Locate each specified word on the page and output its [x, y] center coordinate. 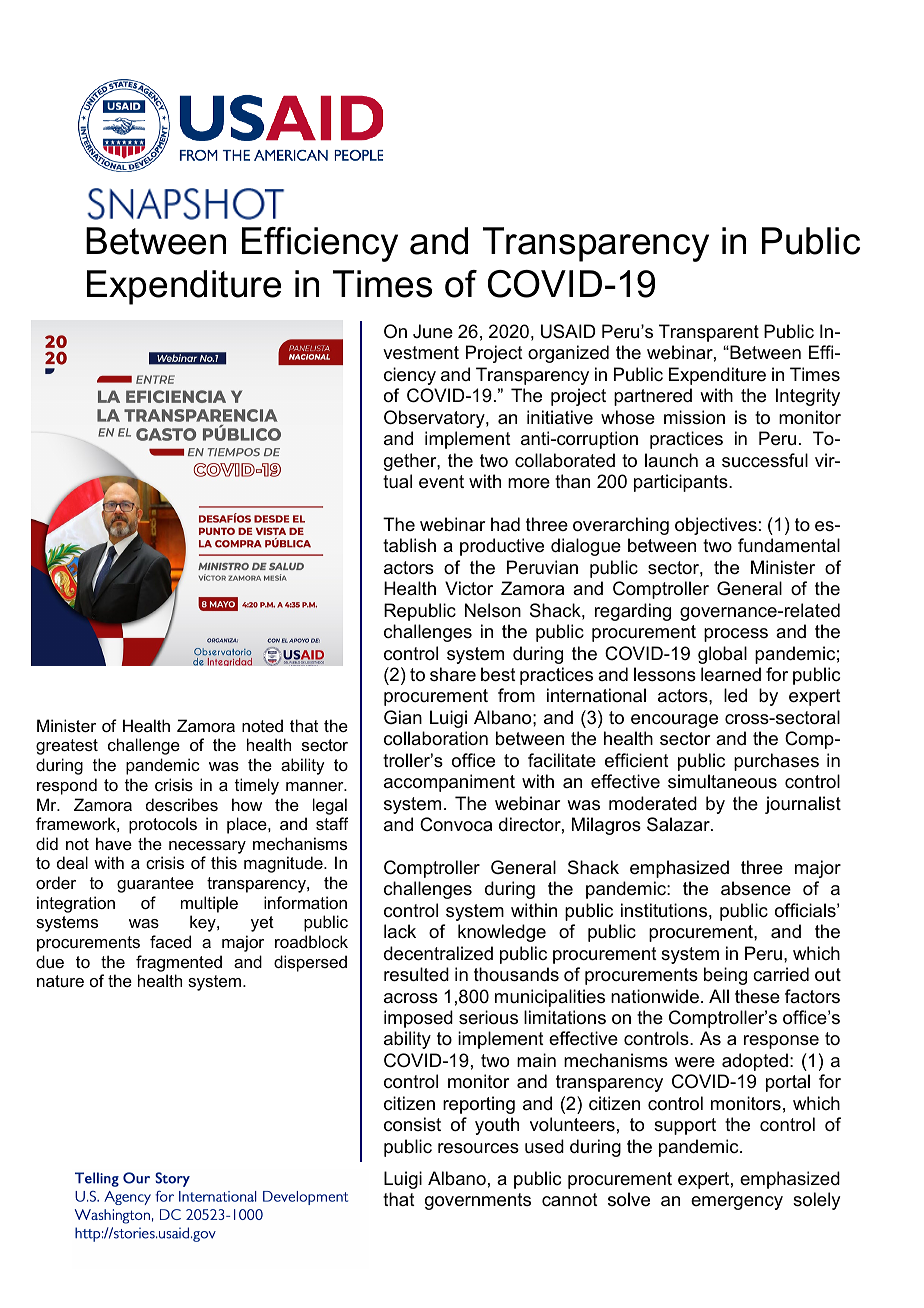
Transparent [709, 333]
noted [262, 725]
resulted [416, 974]
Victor [469, 588]
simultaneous [722, 781]
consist [412, 1124]
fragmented [179, 963]
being [725, 976]
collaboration [436, 738]
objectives [716, 526]
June [433, 331]
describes [182, 804]
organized [568, 354]
